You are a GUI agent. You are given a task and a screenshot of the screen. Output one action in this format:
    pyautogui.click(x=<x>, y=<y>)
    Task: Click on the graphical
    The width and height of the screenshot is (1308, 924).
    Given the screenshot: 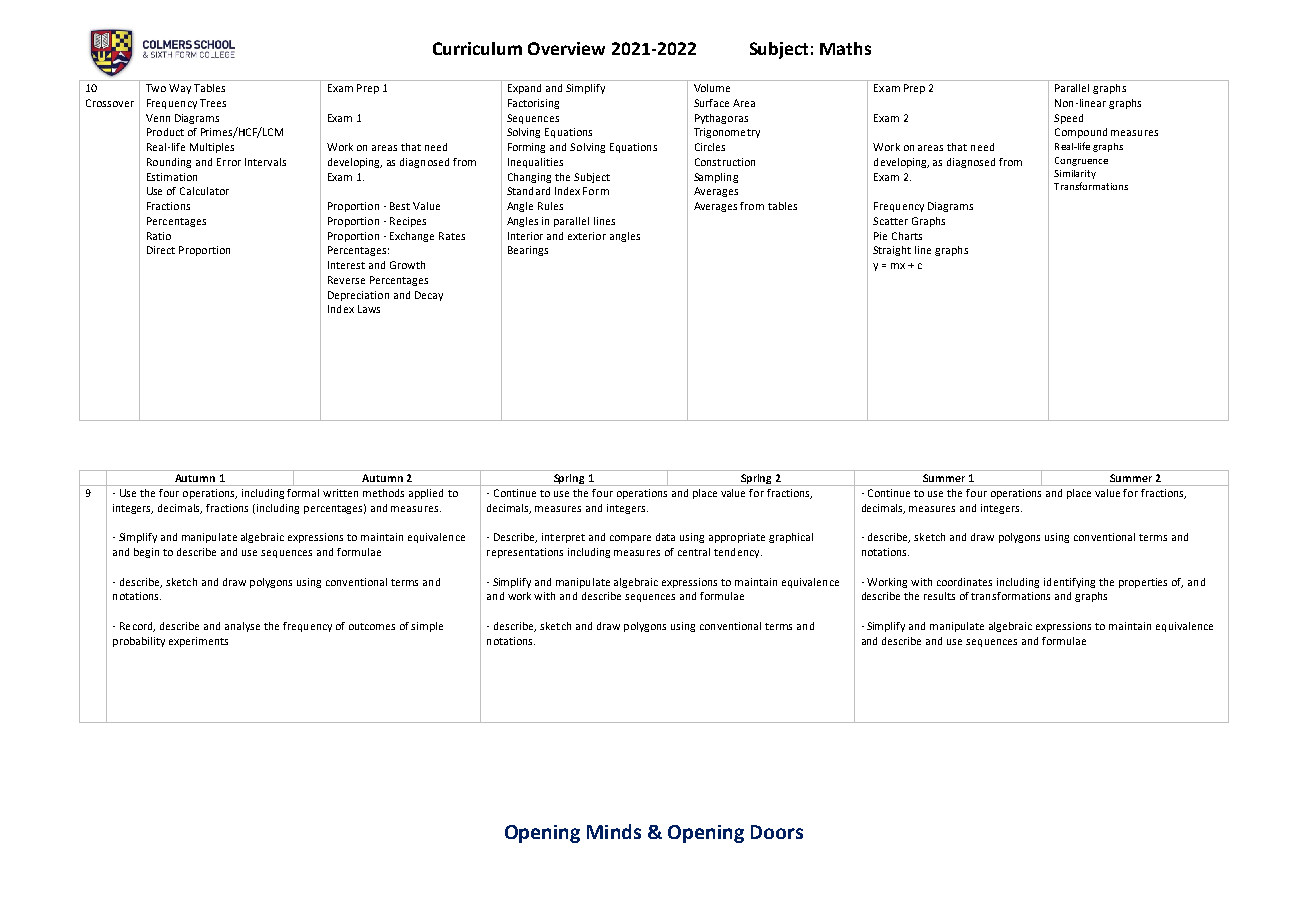 What is the action you would take?
    pyautogui.click(x=791, y=538)
